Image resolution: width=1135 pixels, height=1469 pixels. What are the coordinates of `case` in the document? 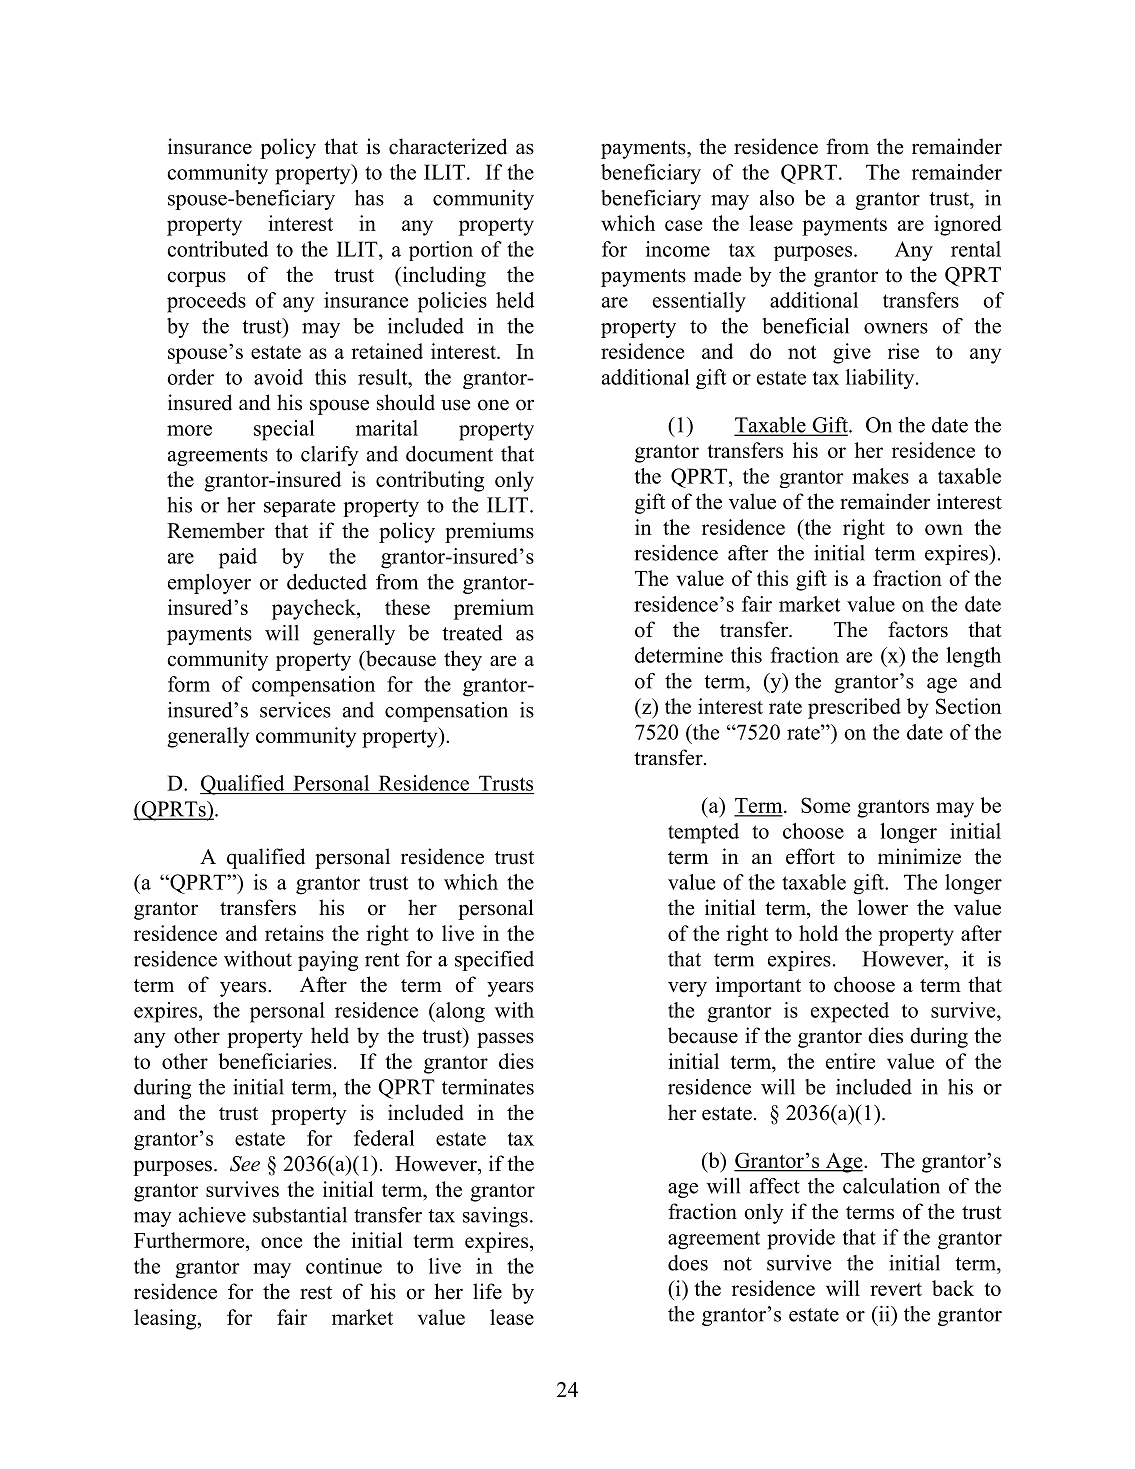 It's located at (683, 225).
